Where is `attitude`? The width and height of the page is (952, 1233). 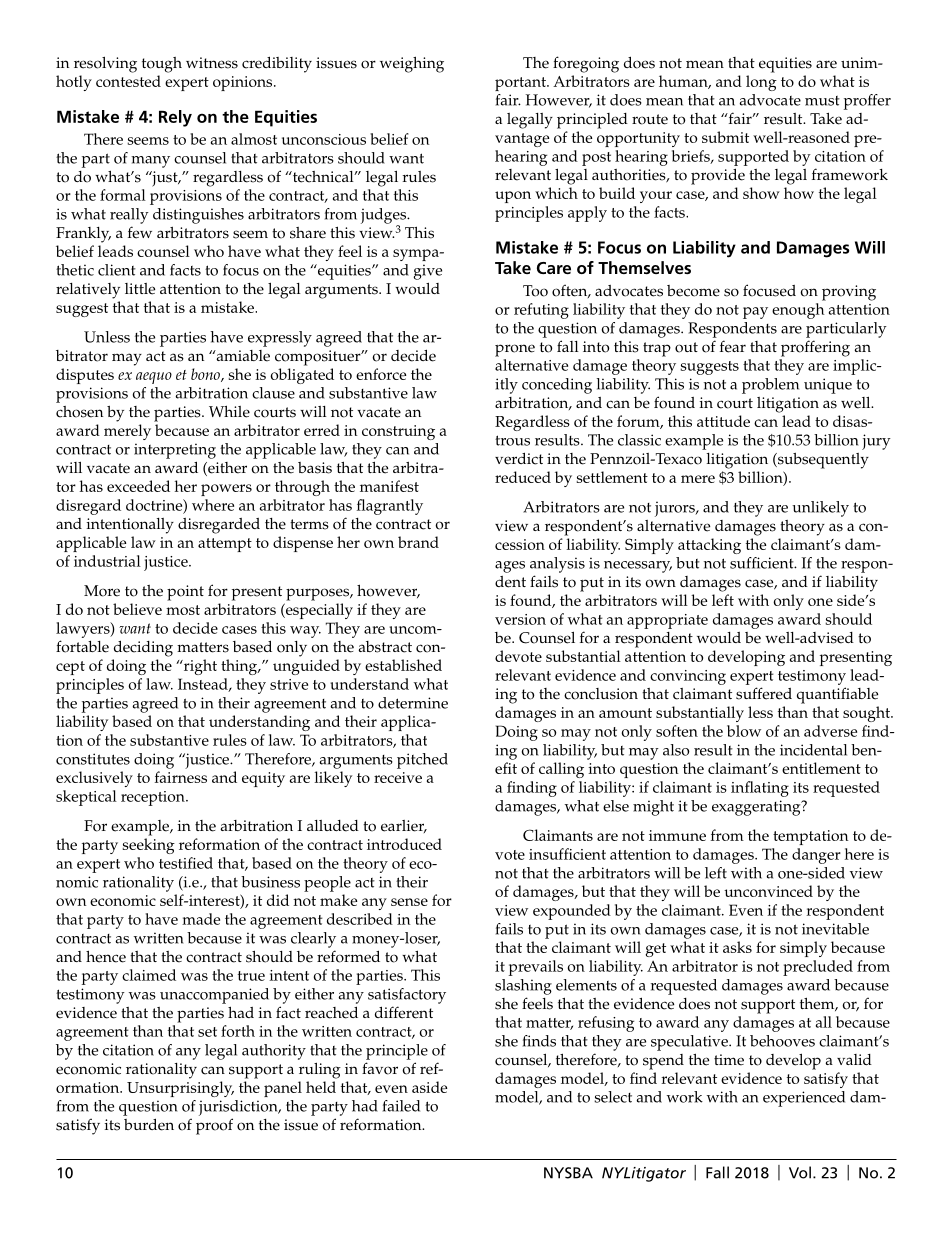 attitude is located at coordinates (723, 421).
